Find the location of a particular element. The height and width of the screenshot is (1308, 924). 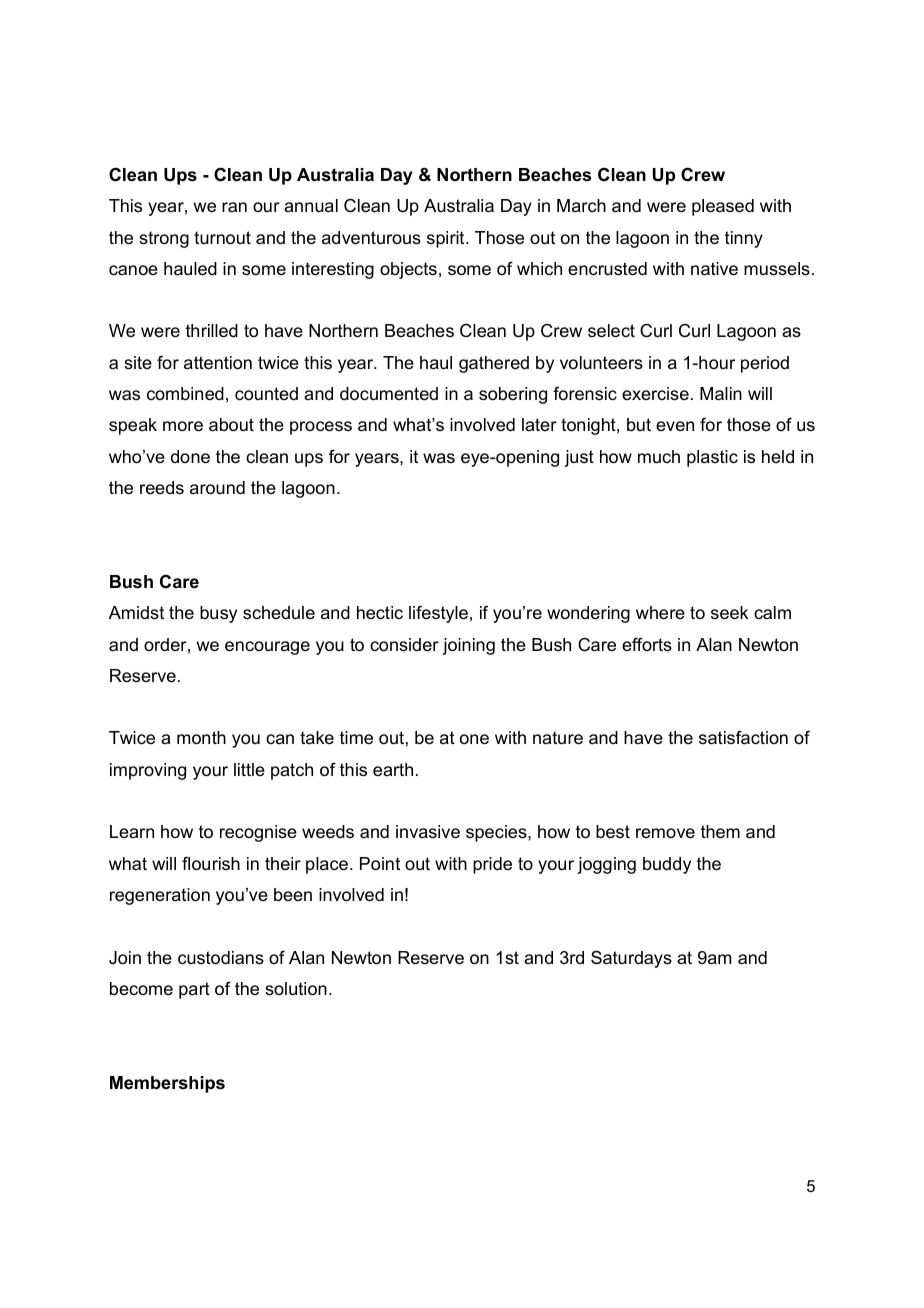

plastic is located at coordinates (712, 458).
